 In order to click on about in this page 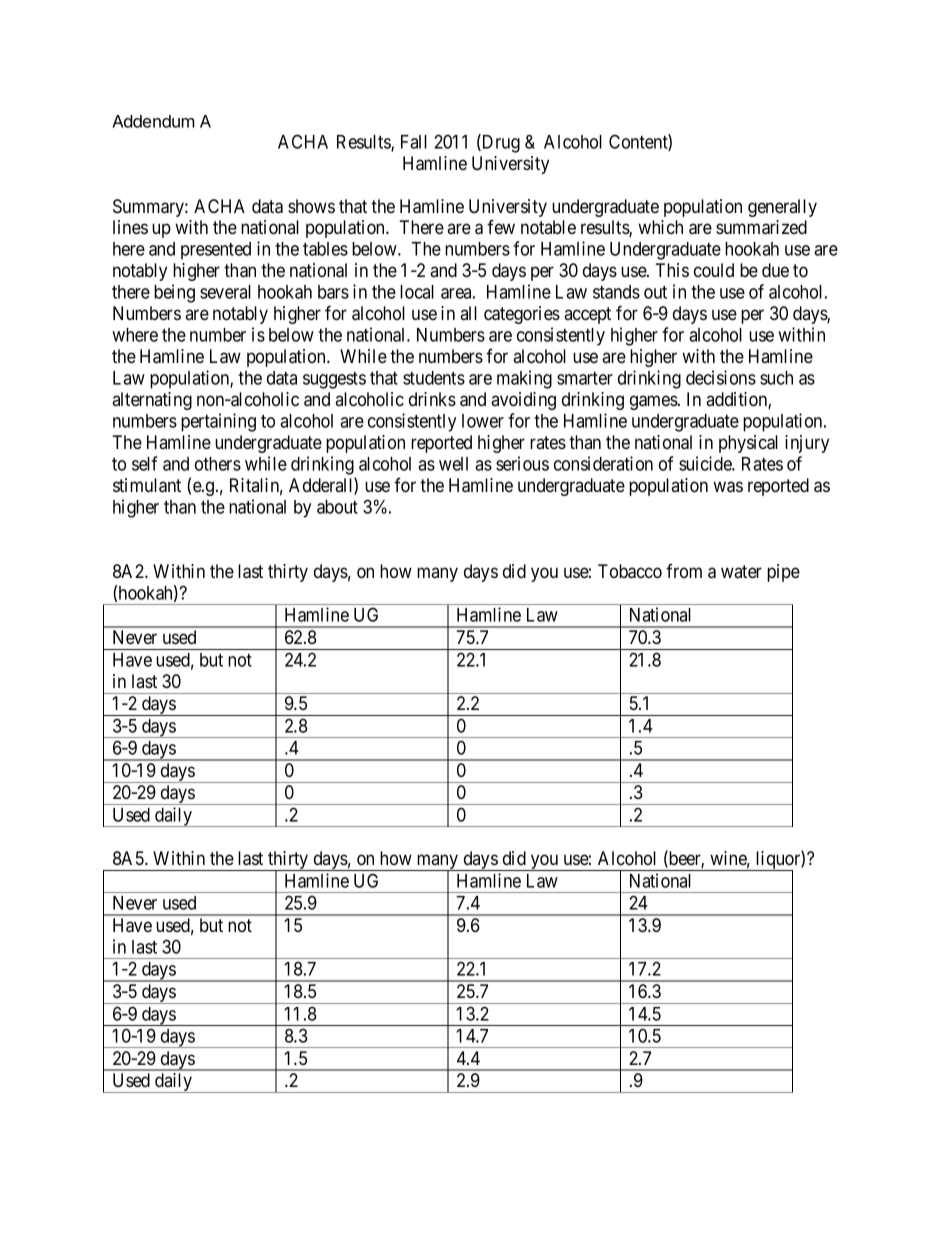, I will do `click(337, 507)`.
